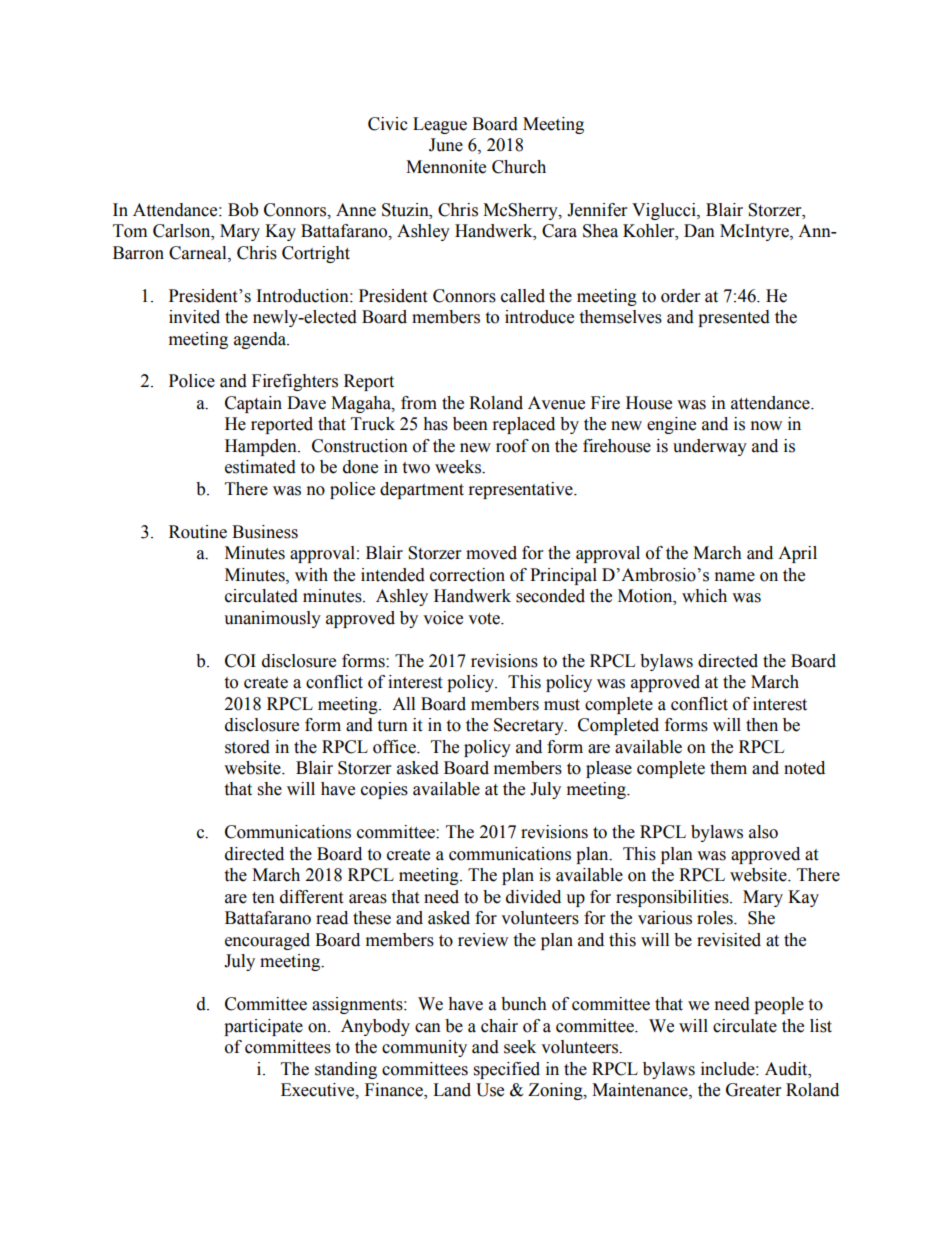 This screenshot has width=952, height=1233. What do you see at coordinates (766, 426) in the screenshot?
I see `now` at bounding box center [766, 426].
